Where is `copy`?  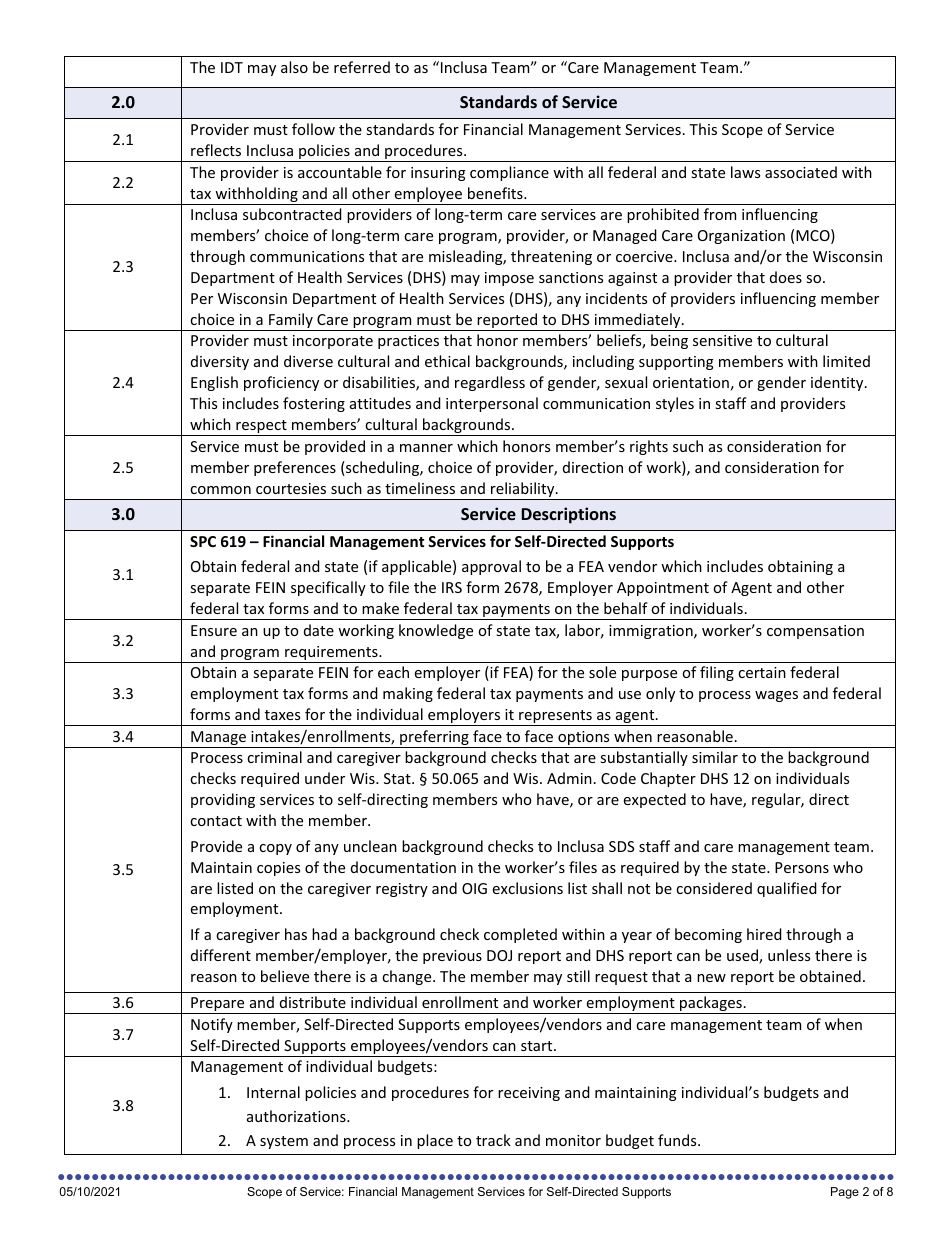
copy is located at coordinates (275, 849).
